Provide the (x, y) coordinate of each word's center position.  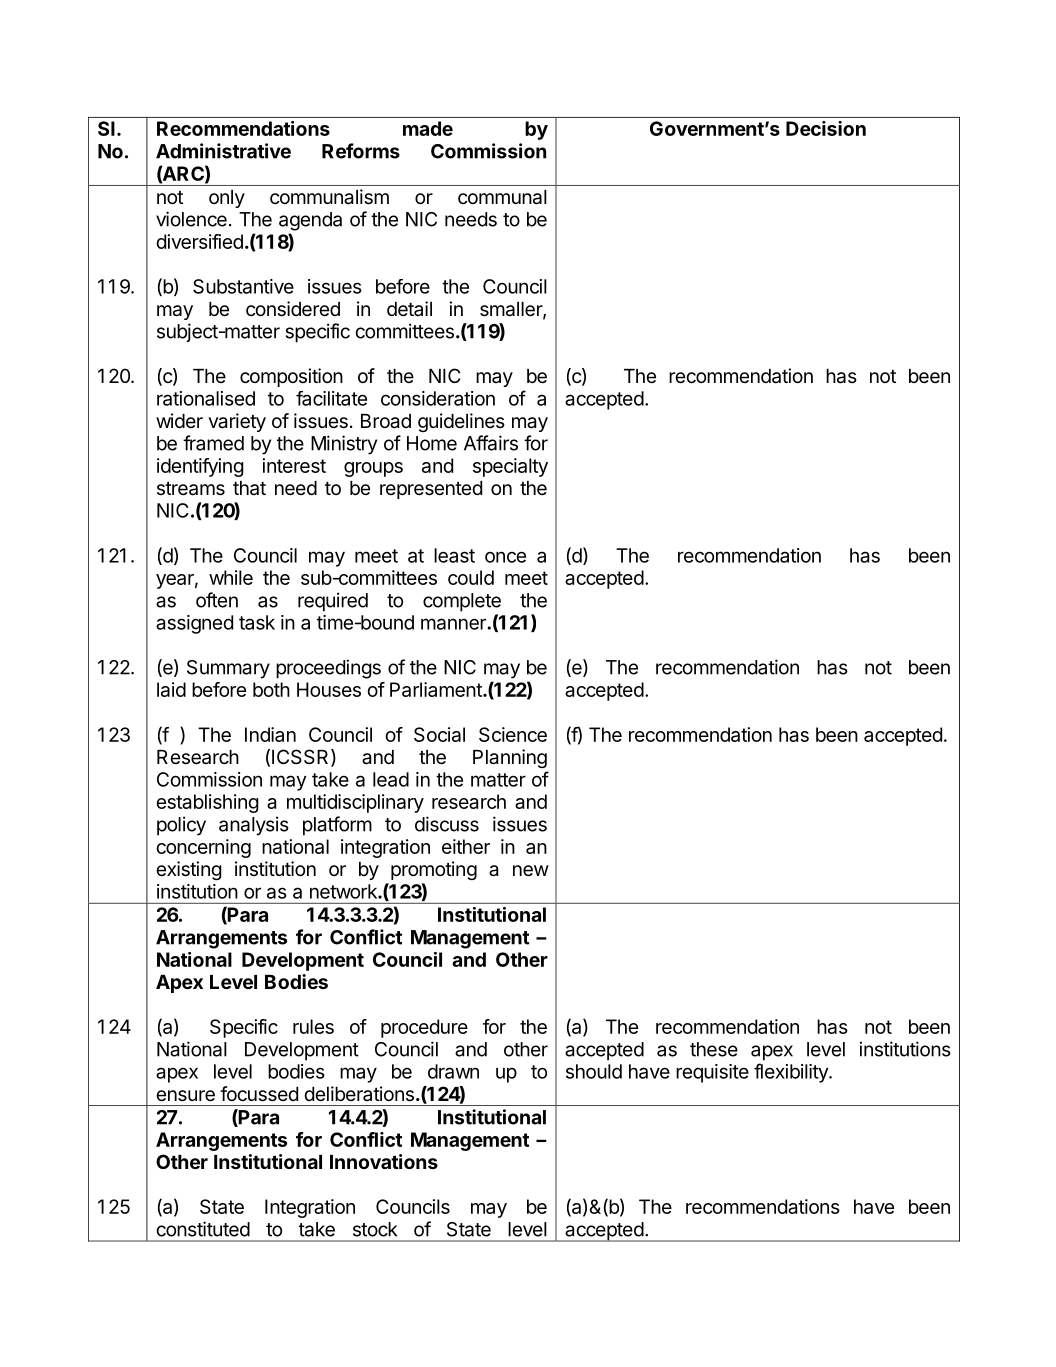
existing (189, 870)
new (531, 871)
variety (237, 422)
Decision (826, 128)
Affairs (491, 443)
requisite (712, 1073)
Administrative (223, 151)
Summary (228, 669)
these (714, 1049)
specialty (510, 467)
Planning (510, 758)
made (428, 128)
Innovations (384, 1161)
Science (513, 734)
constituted (203, 1229)
